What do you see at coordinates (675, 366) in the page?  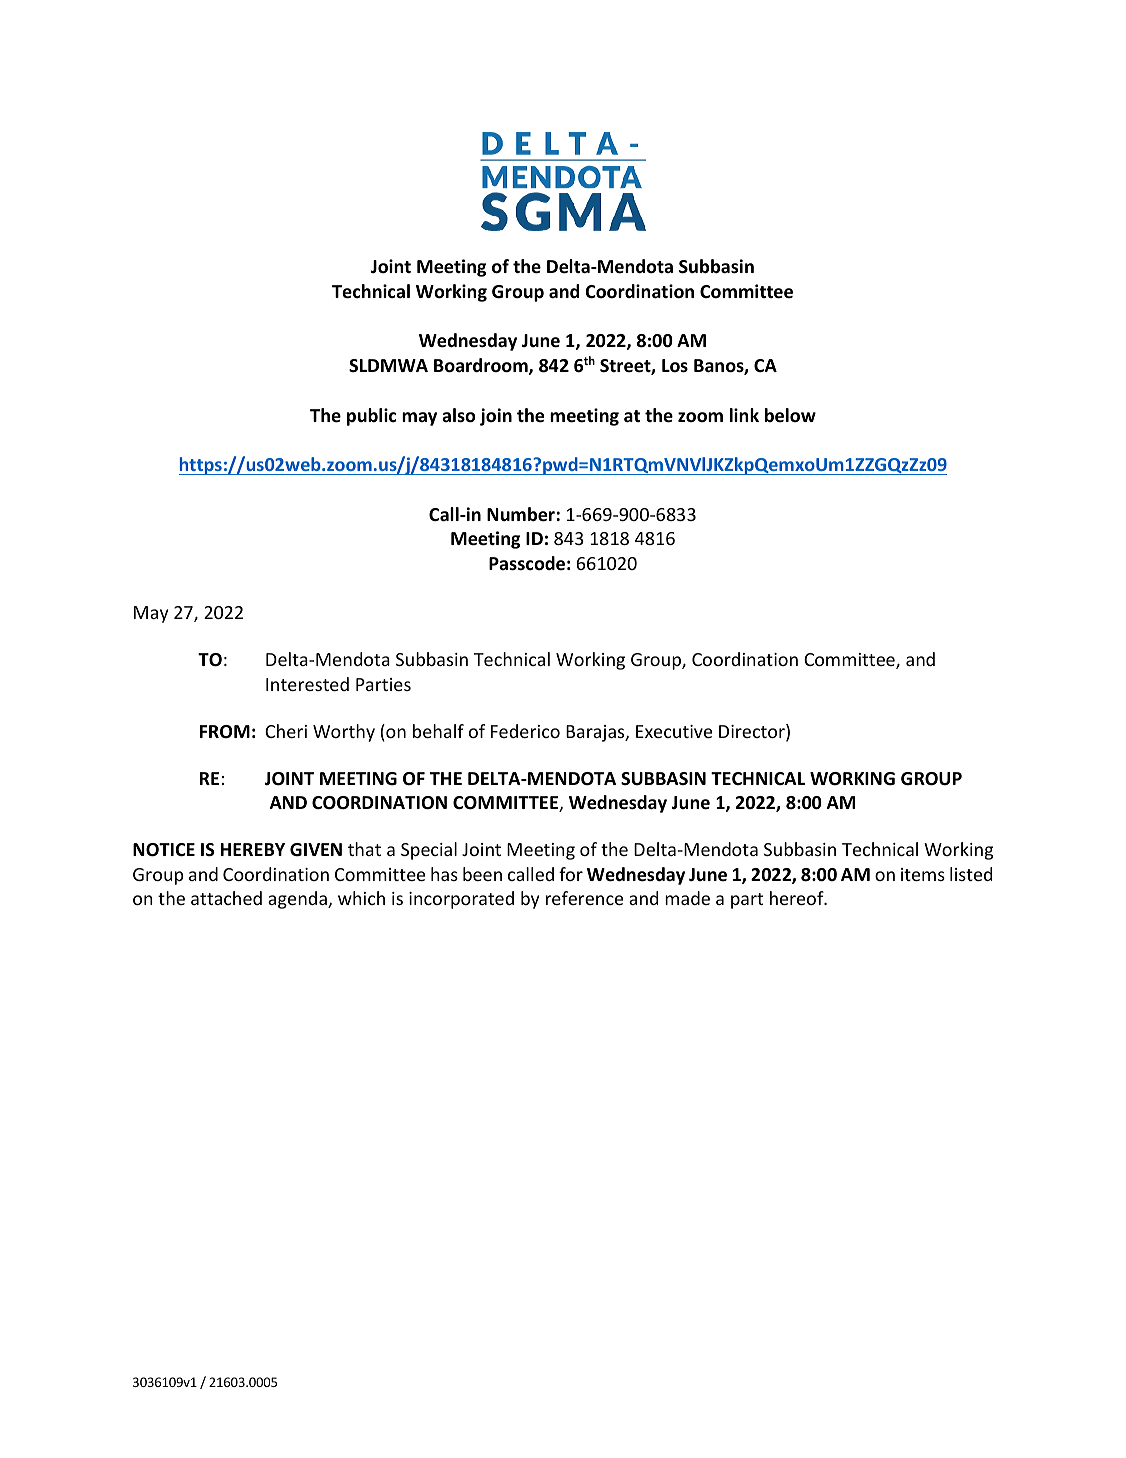 I see `Los` at bounding box center [675, 366].
